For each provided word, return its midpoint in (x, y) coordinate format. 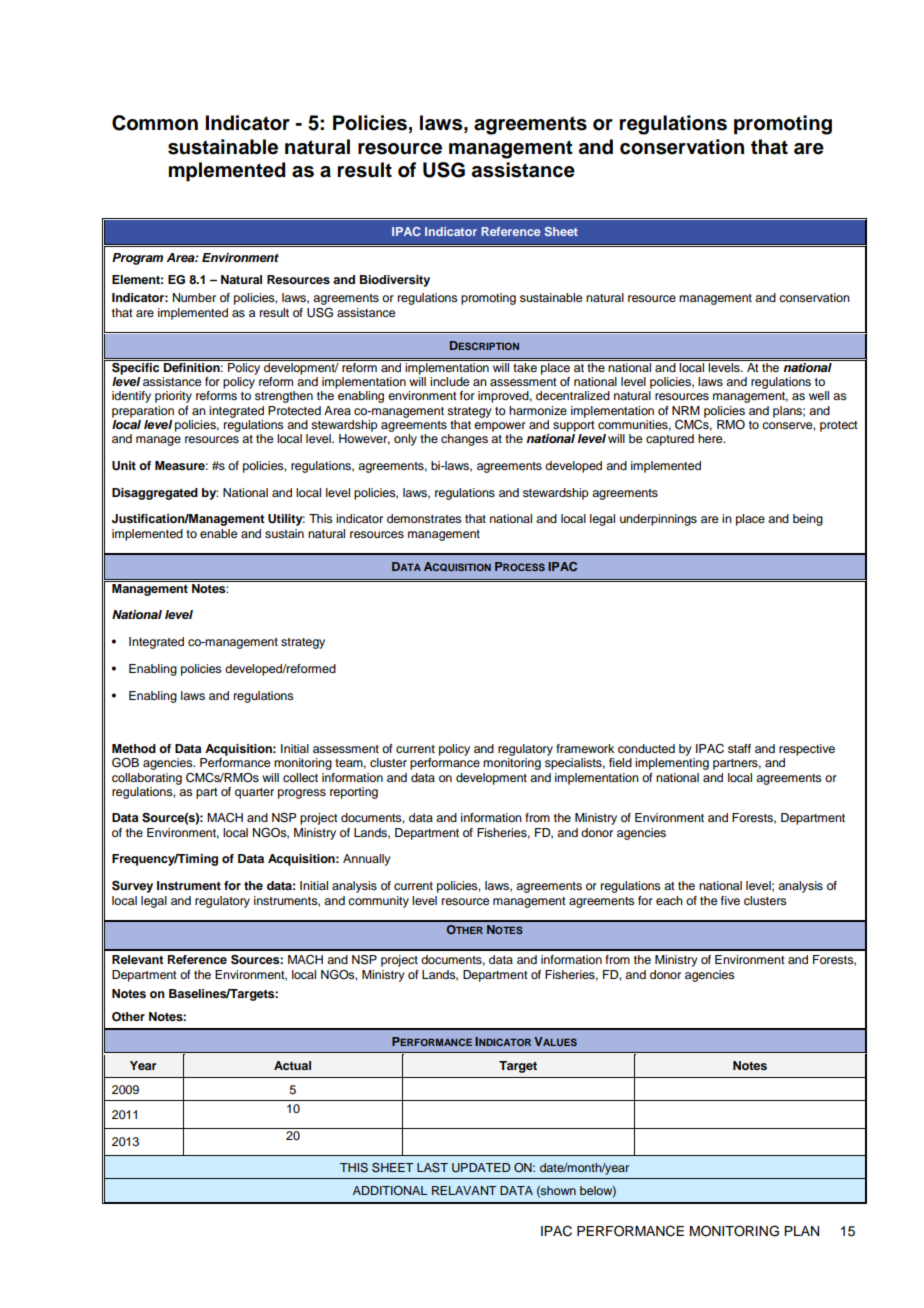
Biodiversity (395, 281)
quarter (254, 793)
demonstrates (424, 518)
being (808, 520)
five (730, 900)
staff (739, 748)
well (819, 395)
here (711, 438)
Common (155, 123)
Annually (367, 860)
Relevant (138, 959)
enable (218, 533)
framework (585, 748)
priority (173, 397)
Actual (292, 1065)
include (449, 381)
